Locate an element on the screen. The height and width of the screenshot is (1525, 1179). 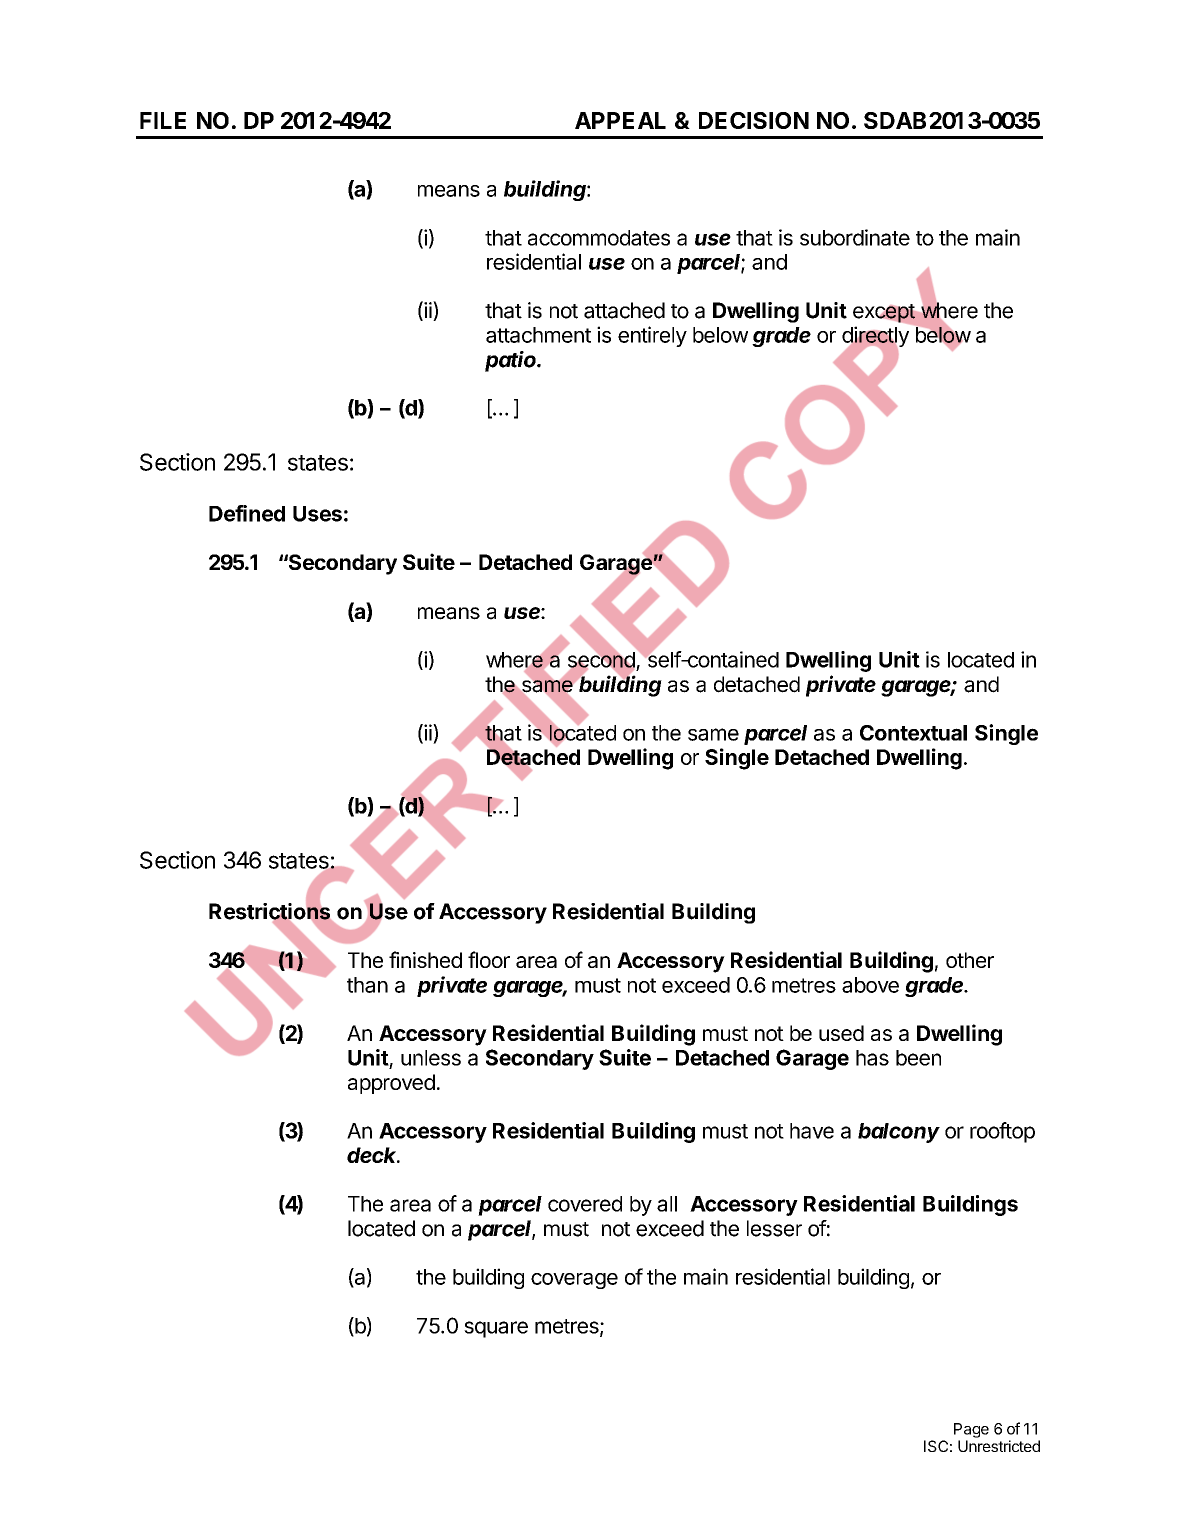
square is located at coordinates (496, 1329).
